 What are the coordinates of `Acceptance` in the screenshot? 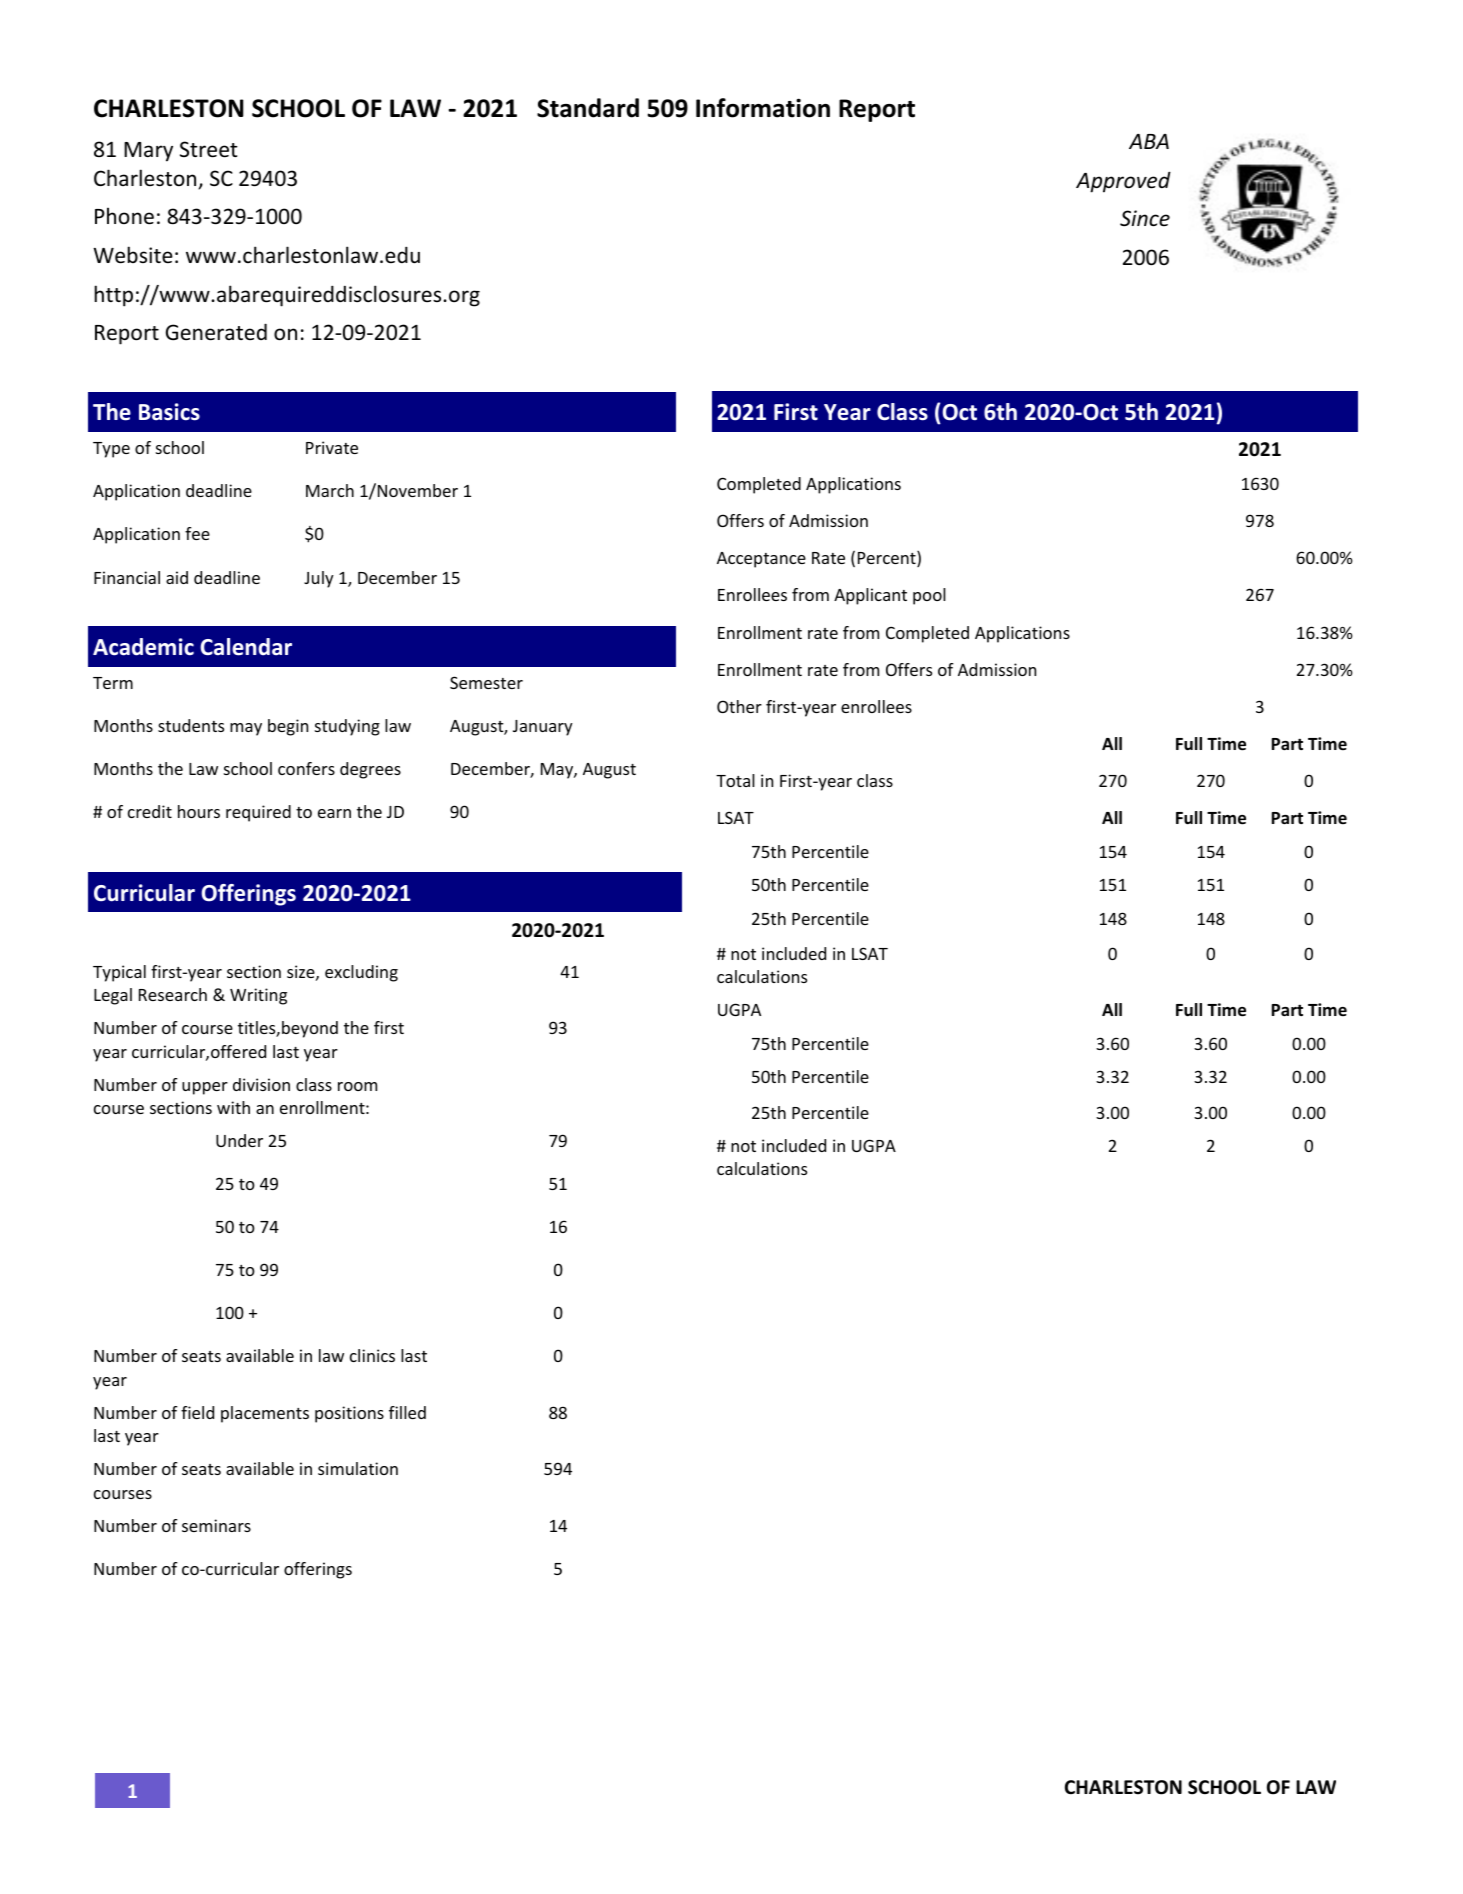 It's located at (761, 560).
